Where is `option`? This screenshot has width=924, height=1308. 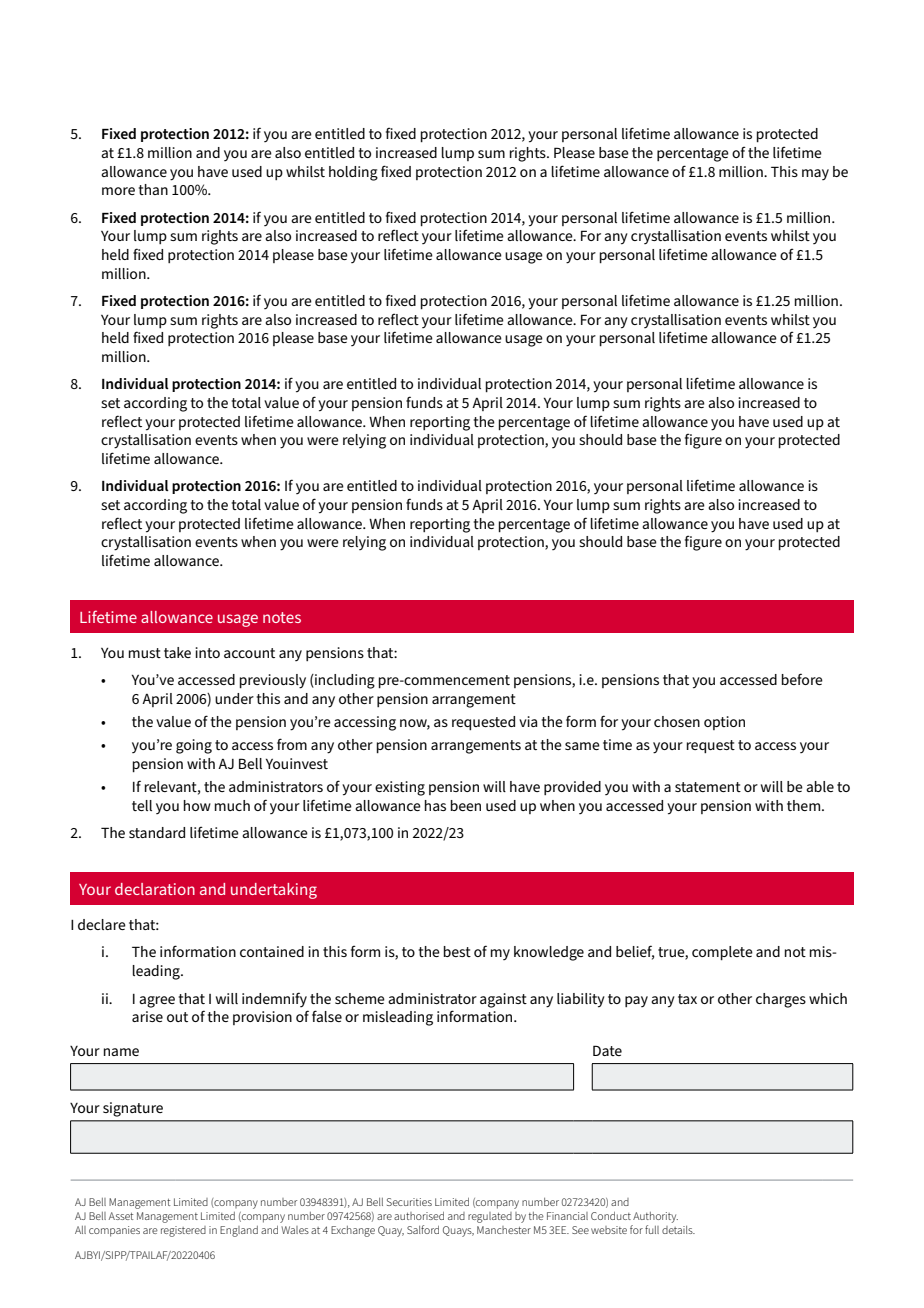
option is located at coordinates (724, 723).
